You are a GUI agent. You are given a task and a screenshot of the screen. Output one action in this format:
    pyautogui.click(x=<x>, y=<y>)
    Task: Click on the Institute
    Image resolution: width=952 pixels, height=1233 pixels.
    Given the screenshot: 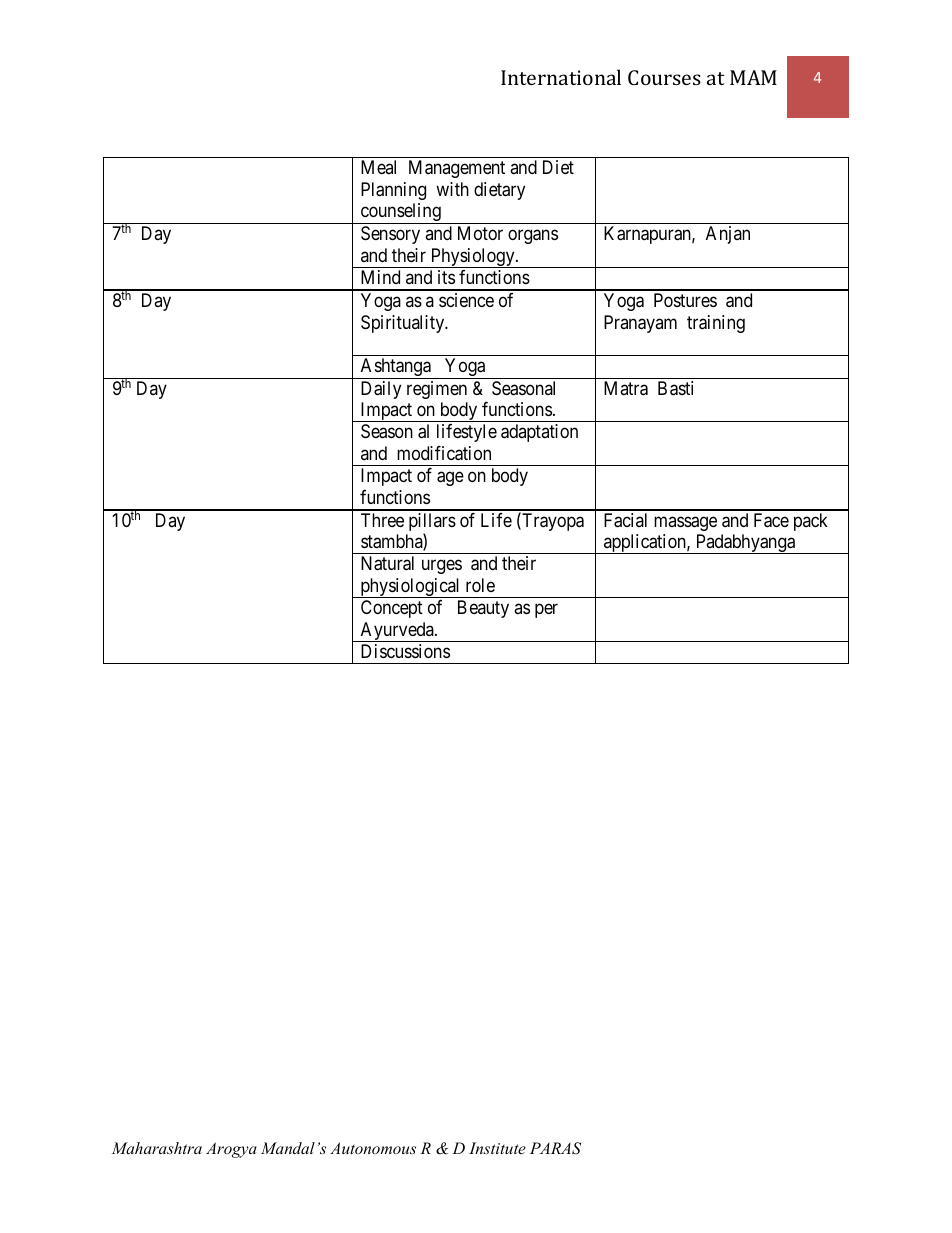 What is the action you would take?
    pyautogui.click(x=497, y=1148)
